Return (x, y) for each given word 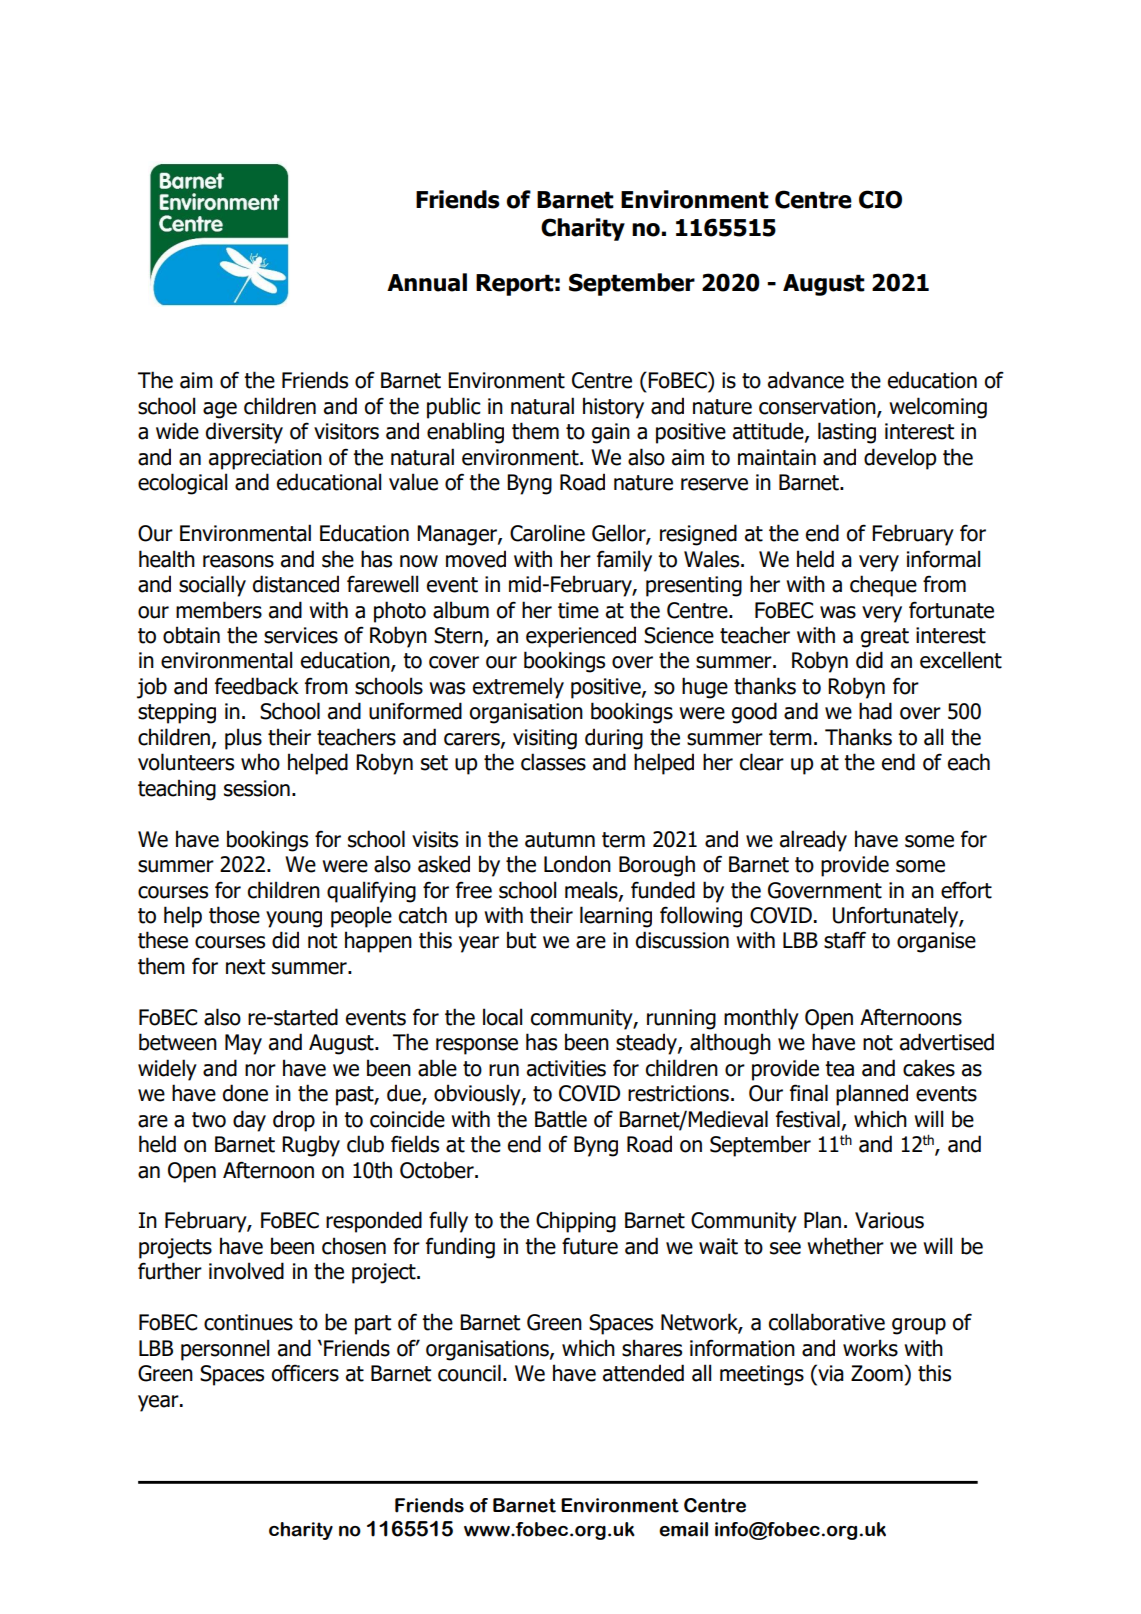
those (234, 915)
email (683, 1529)
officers (305, 1373)
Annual (427, 282)
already (813, 841)
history (613, 408)
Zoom (877, 1373)
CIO (880, 199)
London (577, 864)
